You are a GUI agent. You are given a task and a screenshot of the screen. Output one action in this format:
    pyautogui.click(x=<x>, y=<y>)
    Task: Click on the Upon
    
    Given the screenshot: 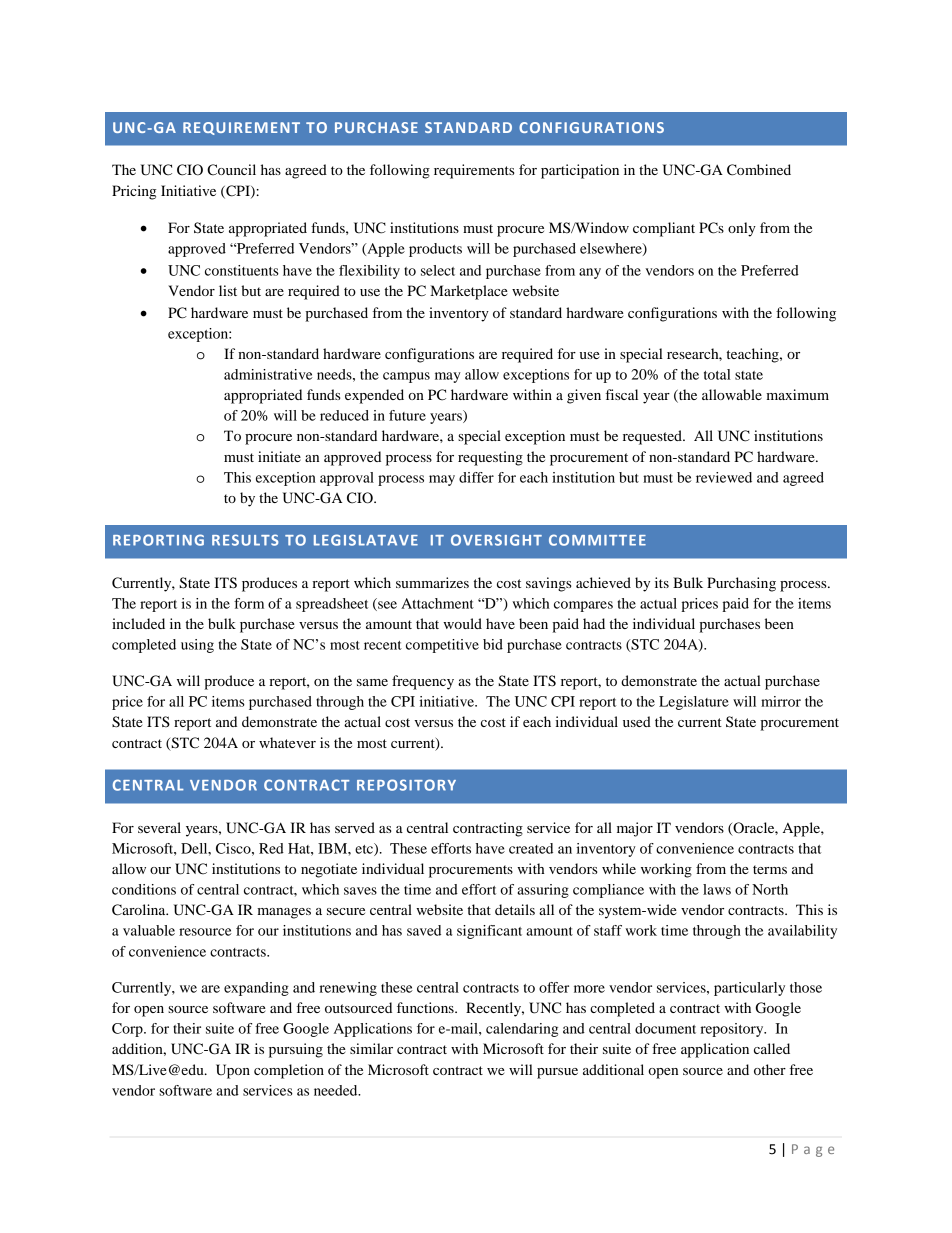 What is the action you would take?
    pyautogui.click(x=233, y=1071)
